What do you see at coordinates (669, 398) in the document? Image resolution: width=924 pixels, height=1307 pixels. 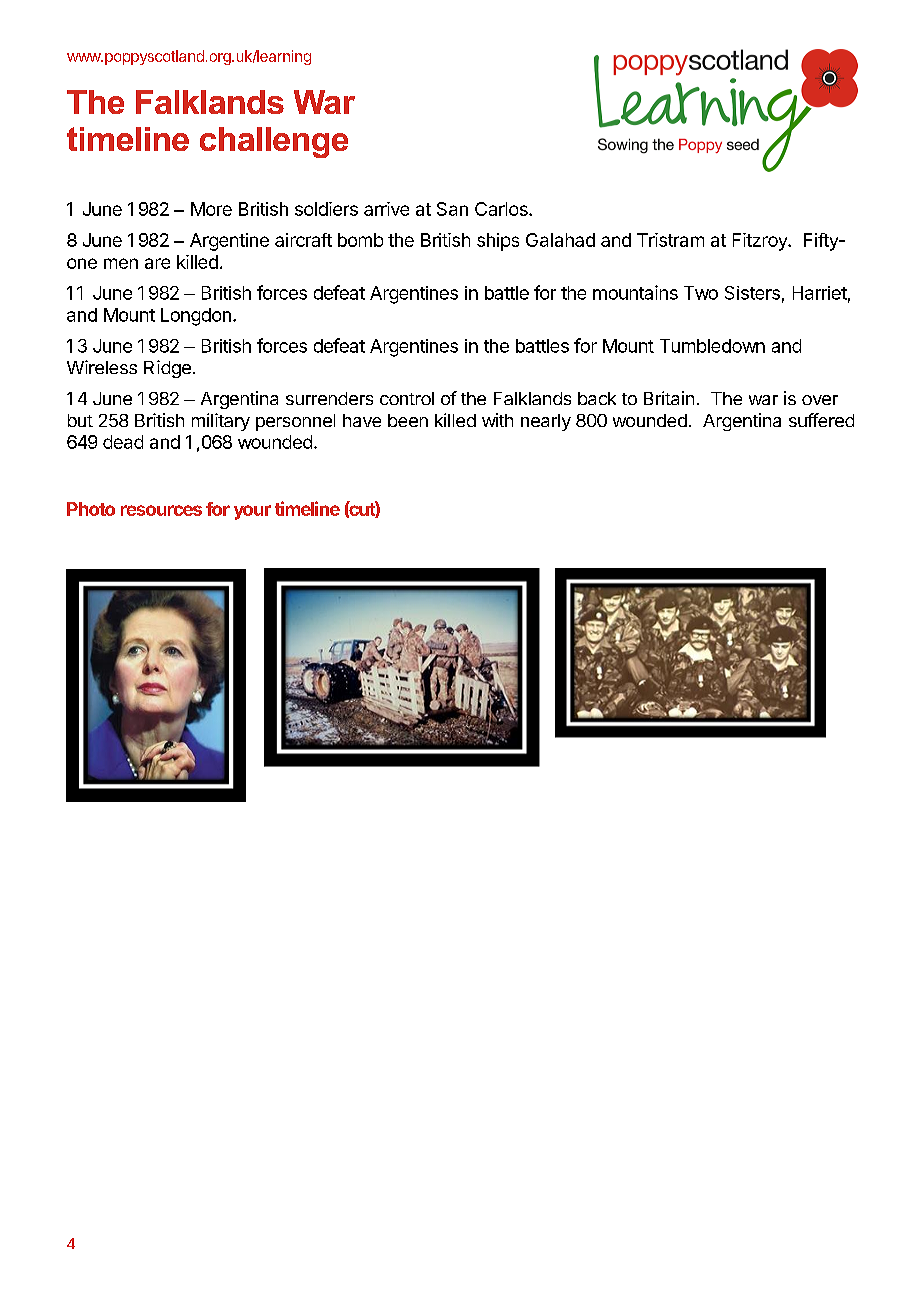 I see `Britain` at bounding box center [669, 398].
